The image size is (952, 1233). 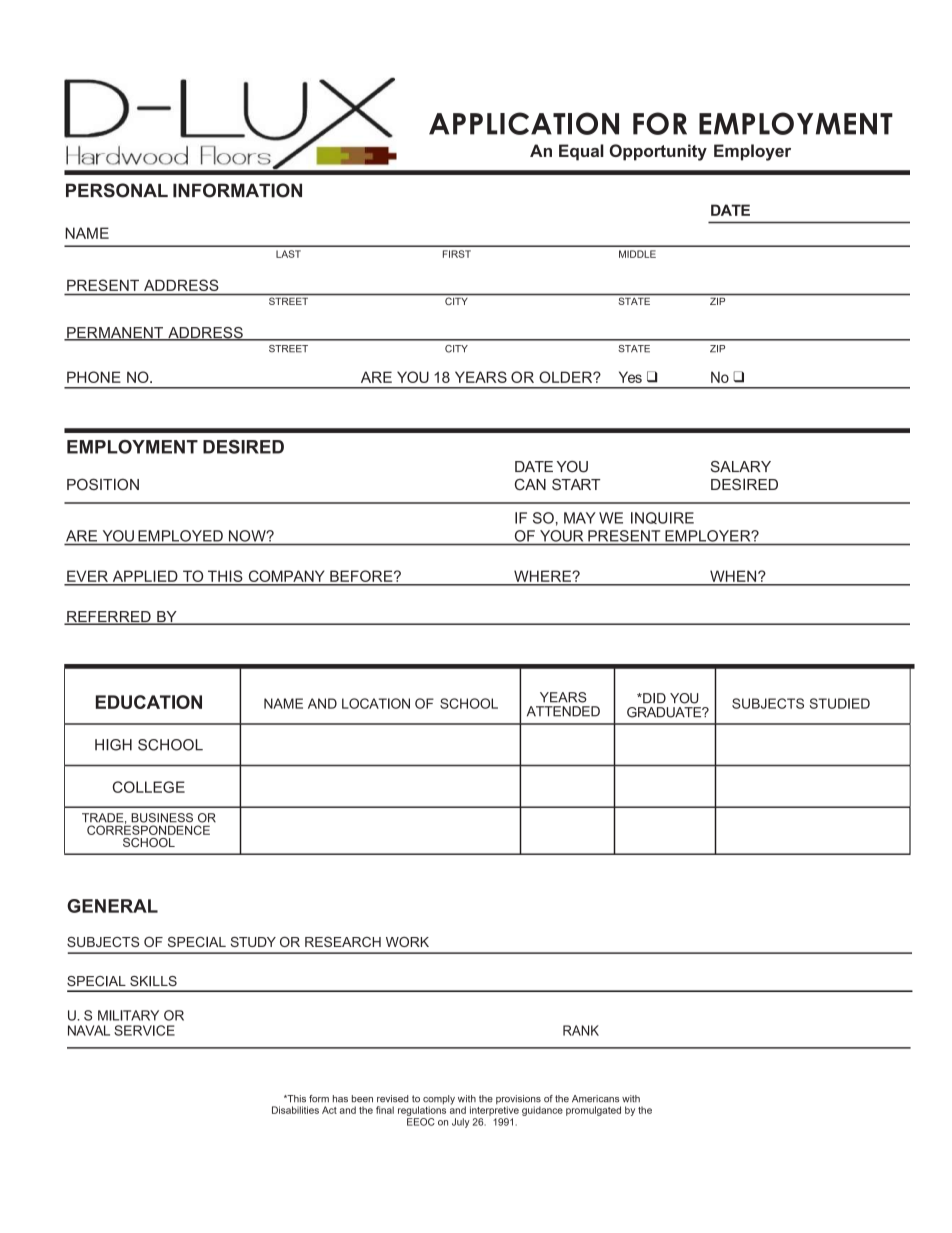 I want to click on LOCATION, so click(x=376, y=703).
